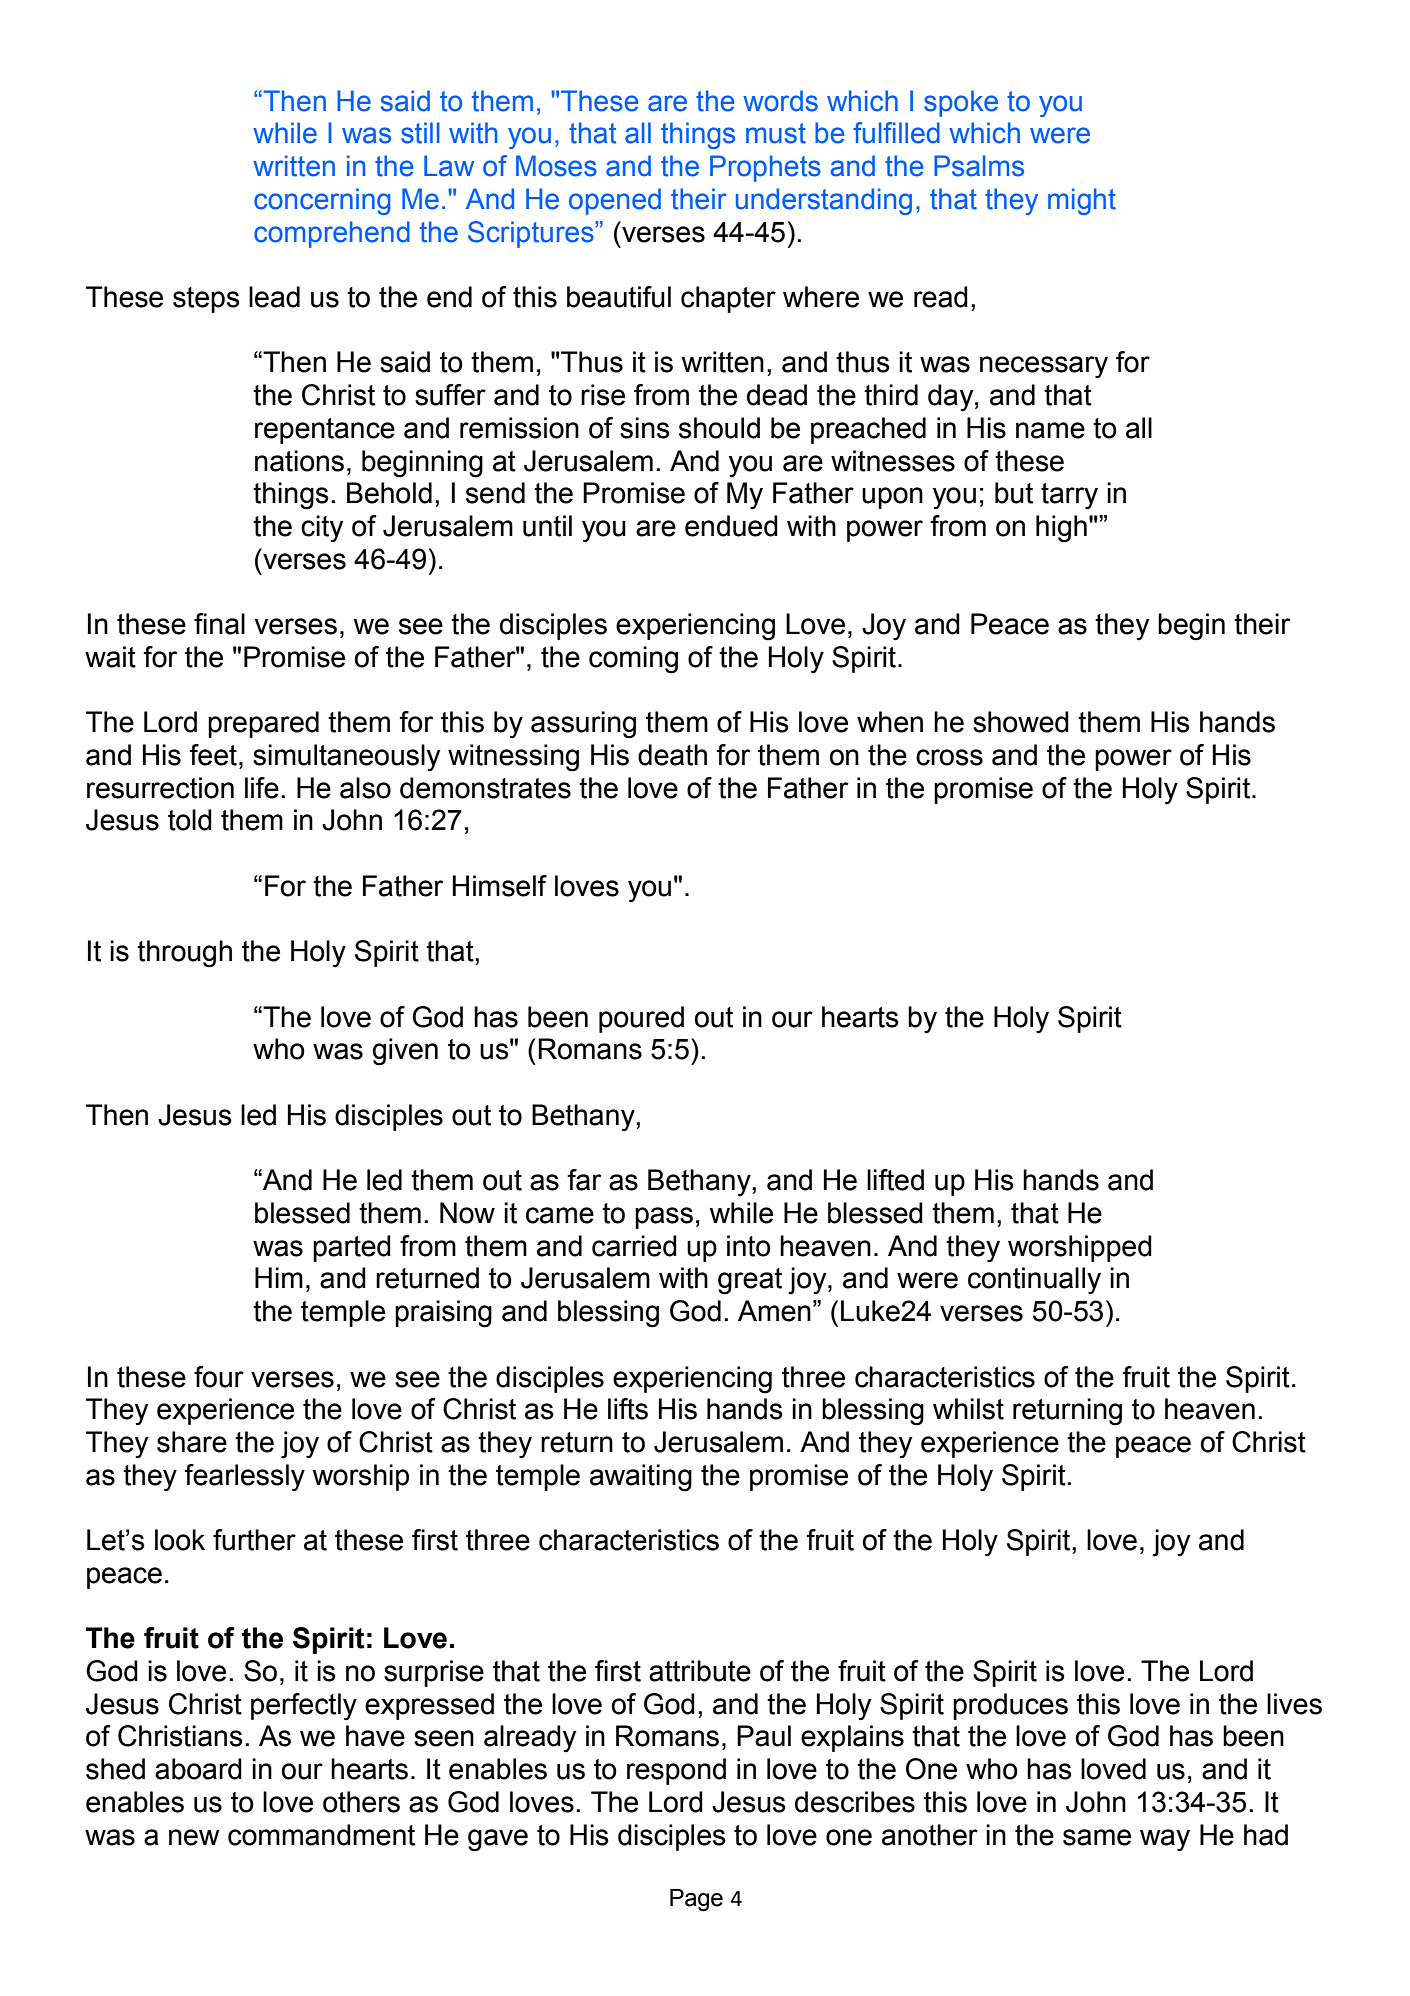 The height and width of the page is (1996, 1410). Describe the element at coordinates (322, 201) in the page. I see `concerning` at that location.
